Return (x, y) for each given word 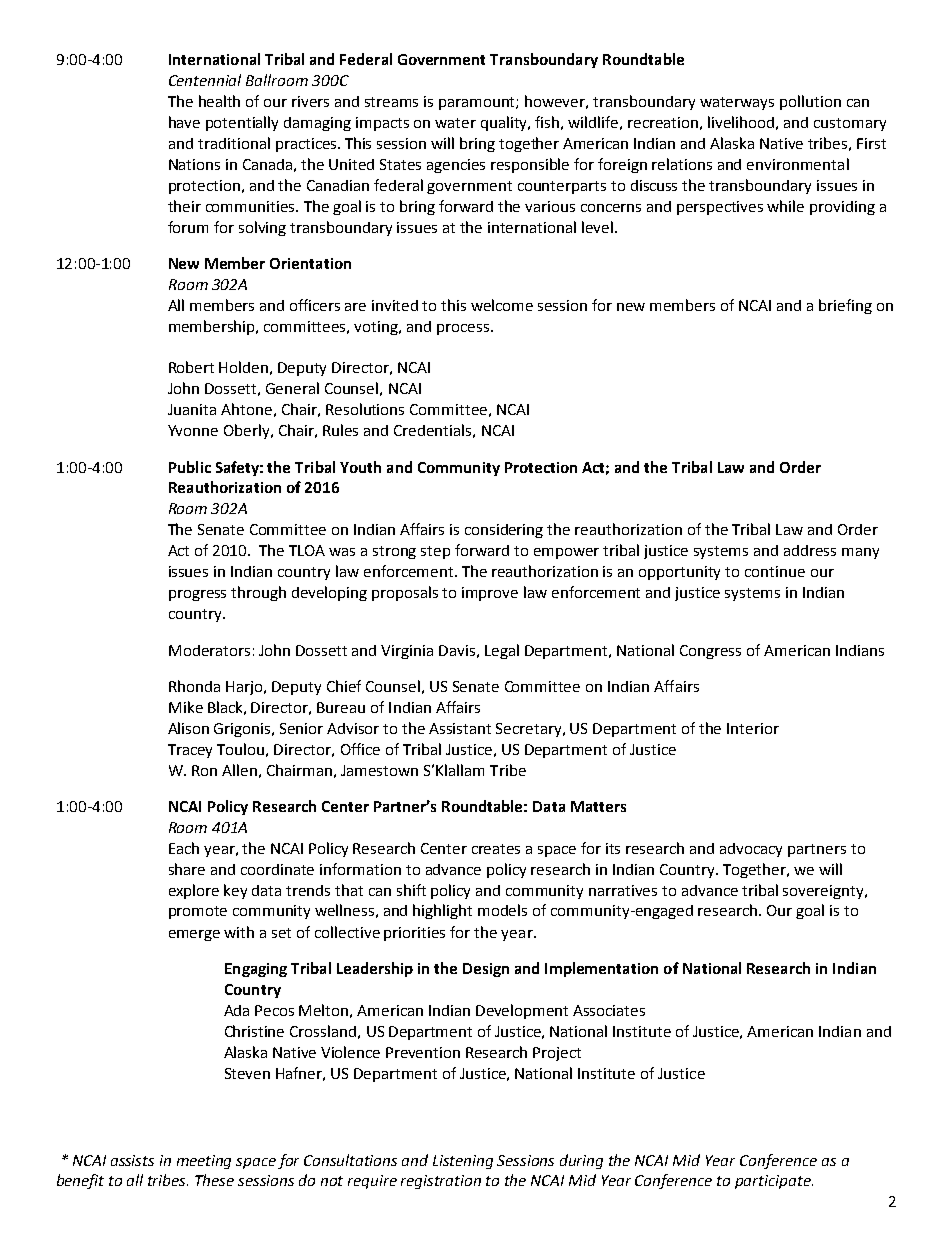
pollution (810, 102)
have (184, 122)
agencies (456, 166)
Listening (463, 1162)
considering (504, 531)
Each (184, 848)
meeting (204, 1162)
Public (190, 467)
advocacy (751, 850)
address (810, 550)
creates (496, 849)
